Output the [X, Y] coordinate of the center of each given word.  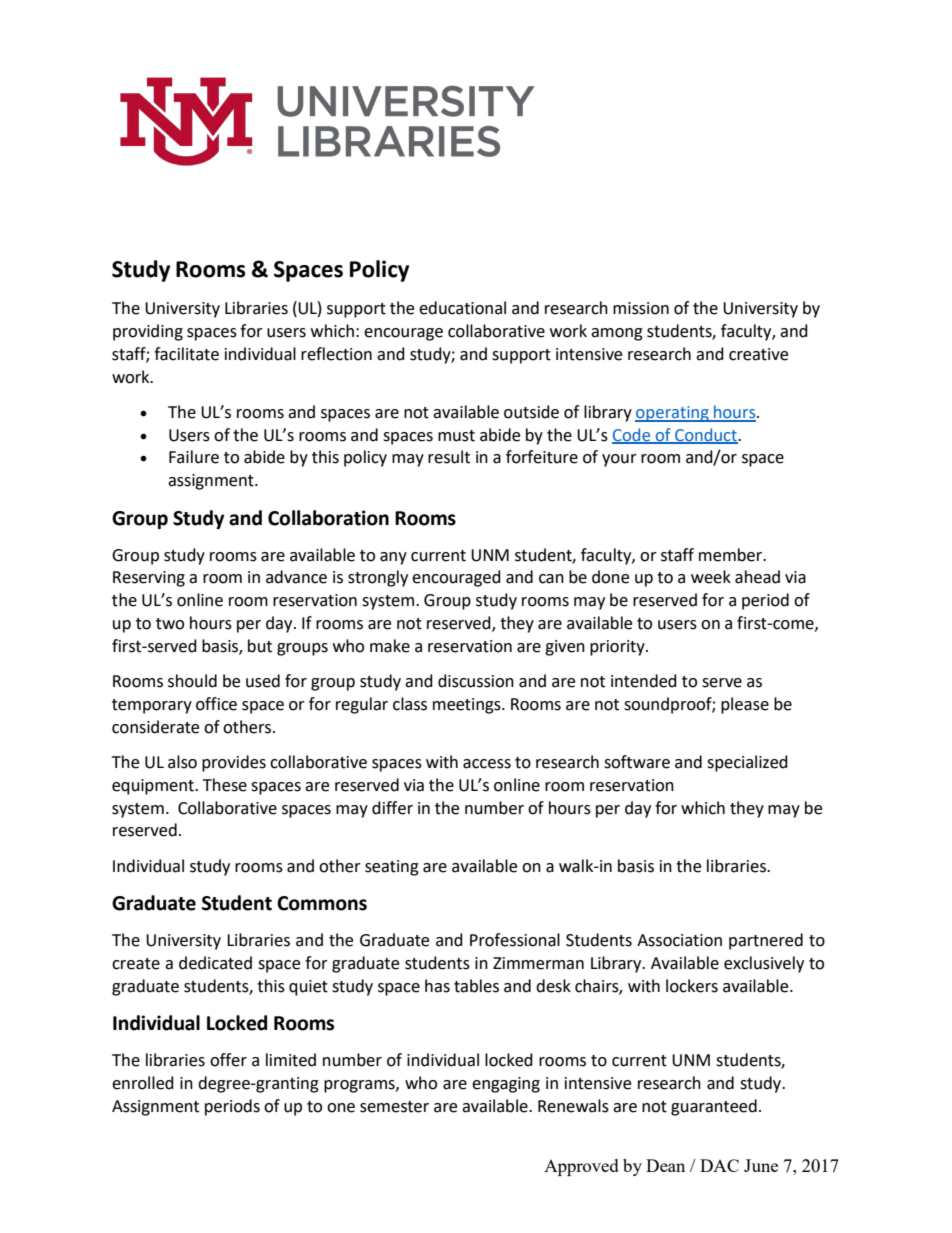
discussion [476, 681]
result [449, 457]
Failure [194, 457]
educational [462, 308]
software [637, 762]
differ [392, 808]
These [225, 785]
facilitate [186, 354]
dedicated [215, 963]
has [437, 986]
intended [644, 681]
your [619, 460]
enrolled [143, 1083]
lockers [692, 986]
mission [641, 308]
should [192, 681]
